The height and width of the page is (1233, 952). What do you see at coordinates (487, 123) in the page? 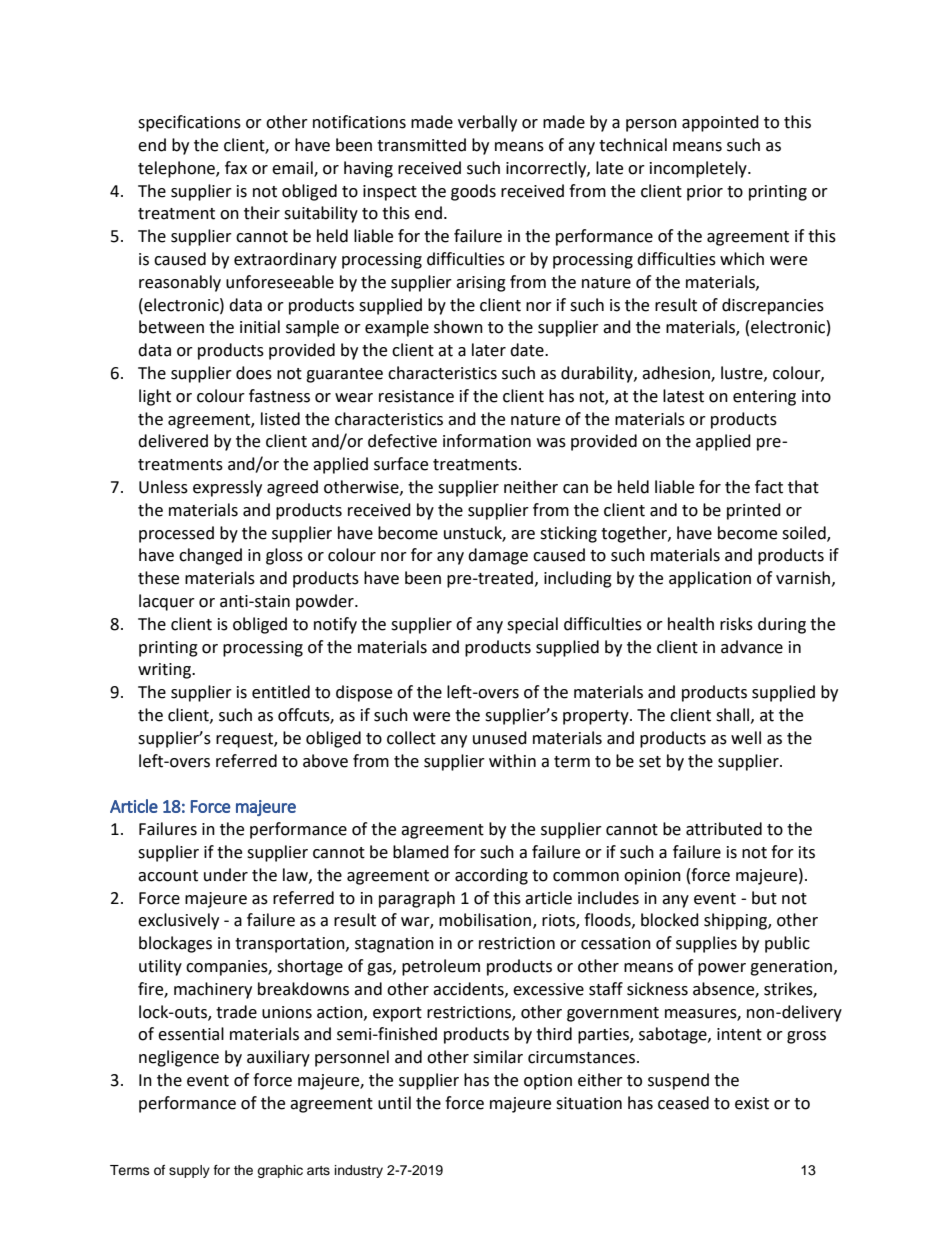
I see `verbally` at bounding box center [487, 123].
